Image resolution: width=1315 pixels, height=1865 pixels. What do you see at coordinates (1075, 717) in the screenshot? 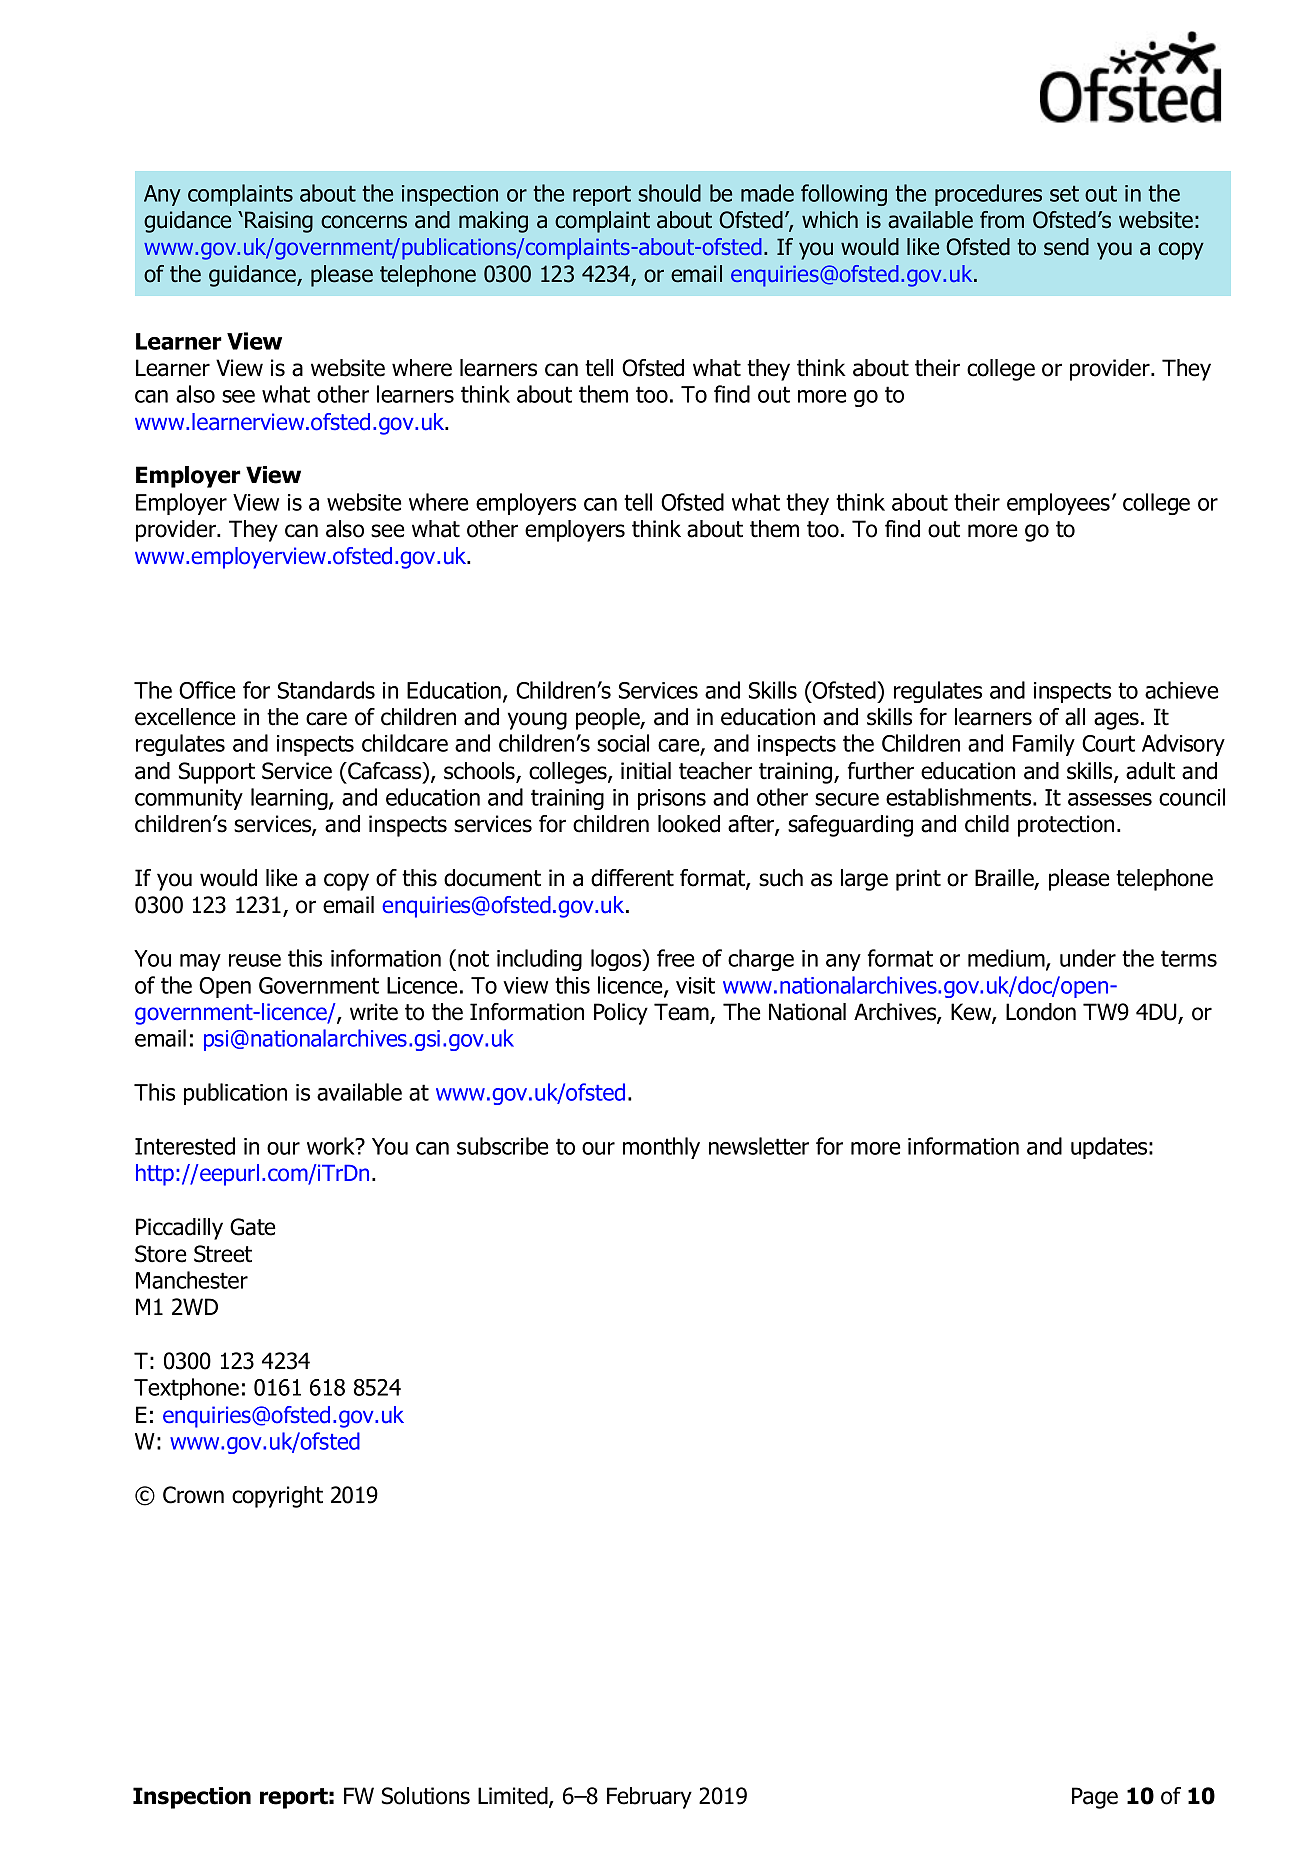
I see `all` at bounding box center [1075, 717].
